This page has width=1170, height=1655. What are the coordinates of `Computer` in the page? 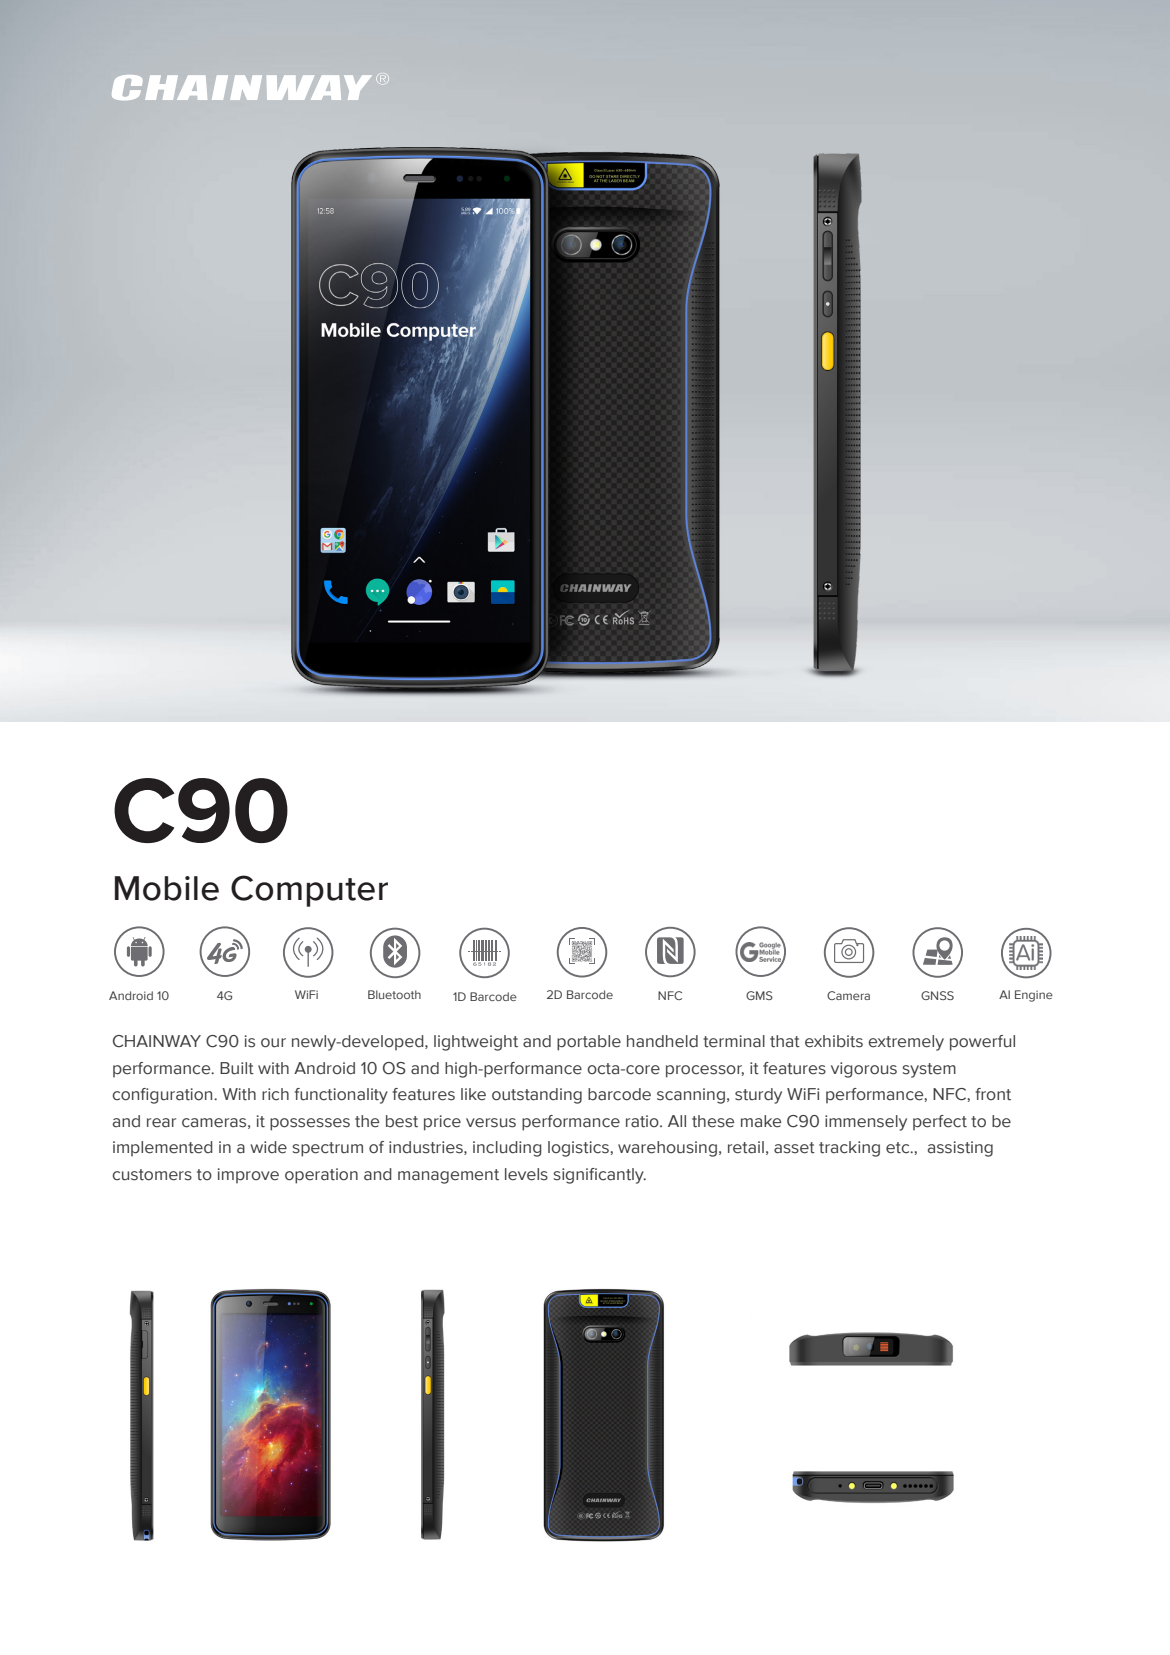 It's located at (309, 891).
